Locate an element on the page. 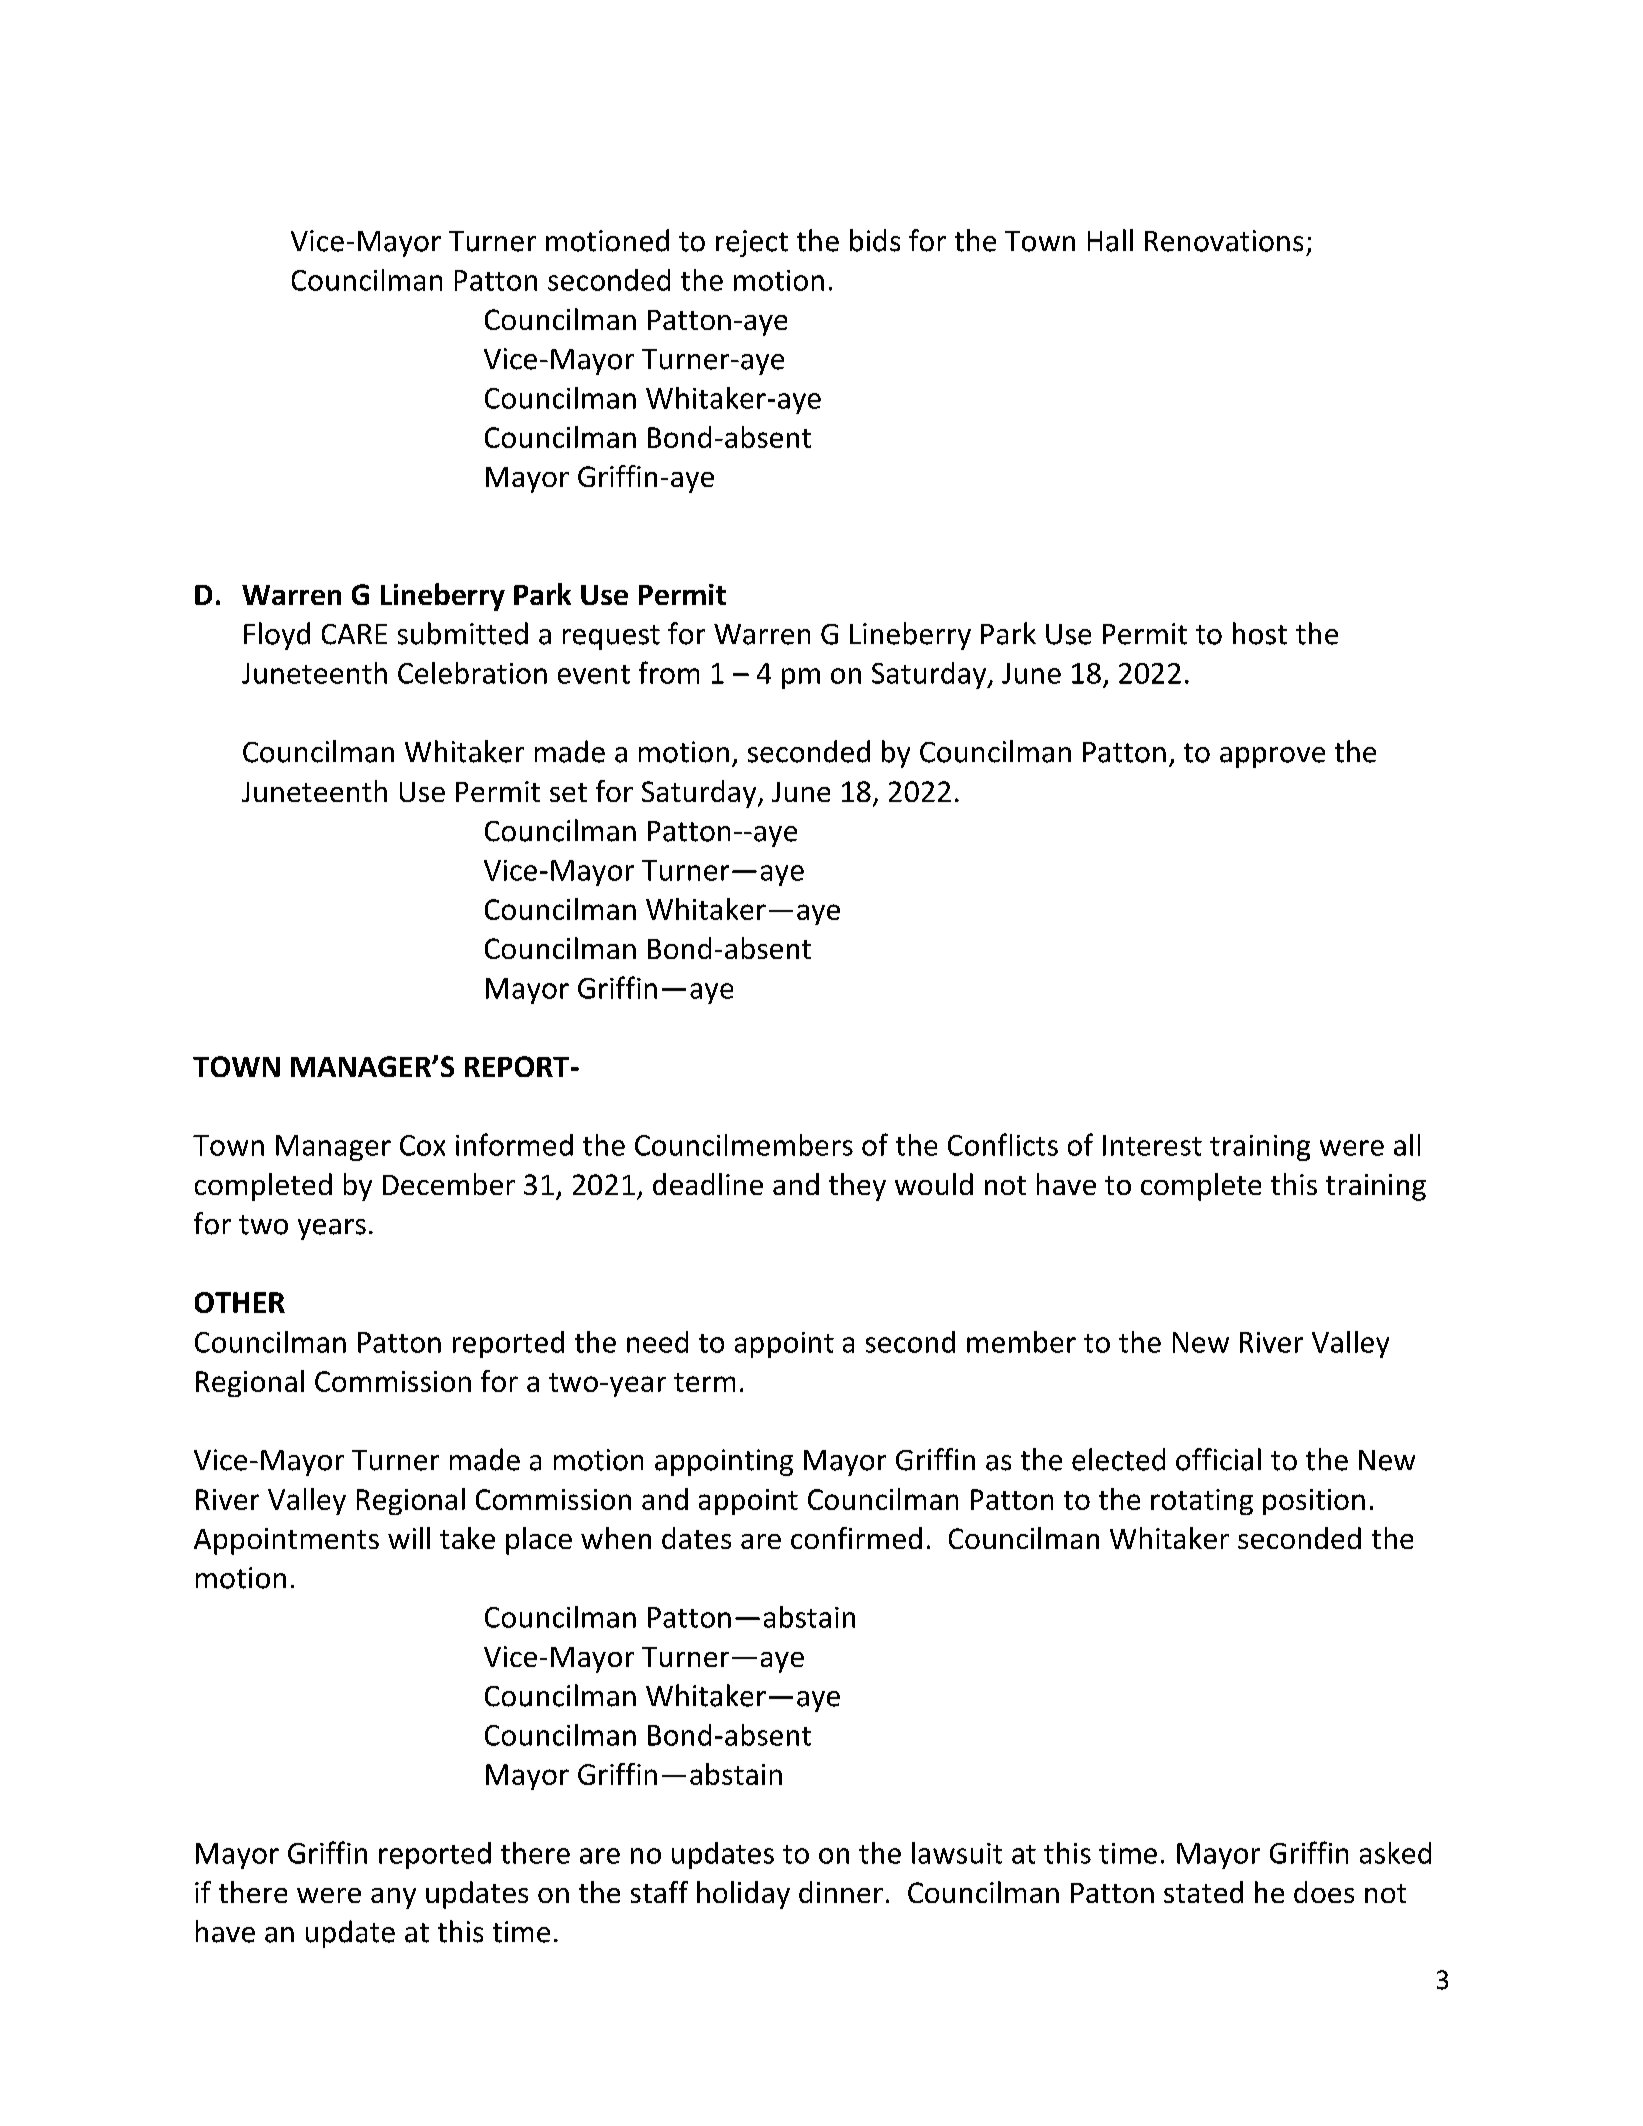  stated is located at coordinates (1203, 1892).
